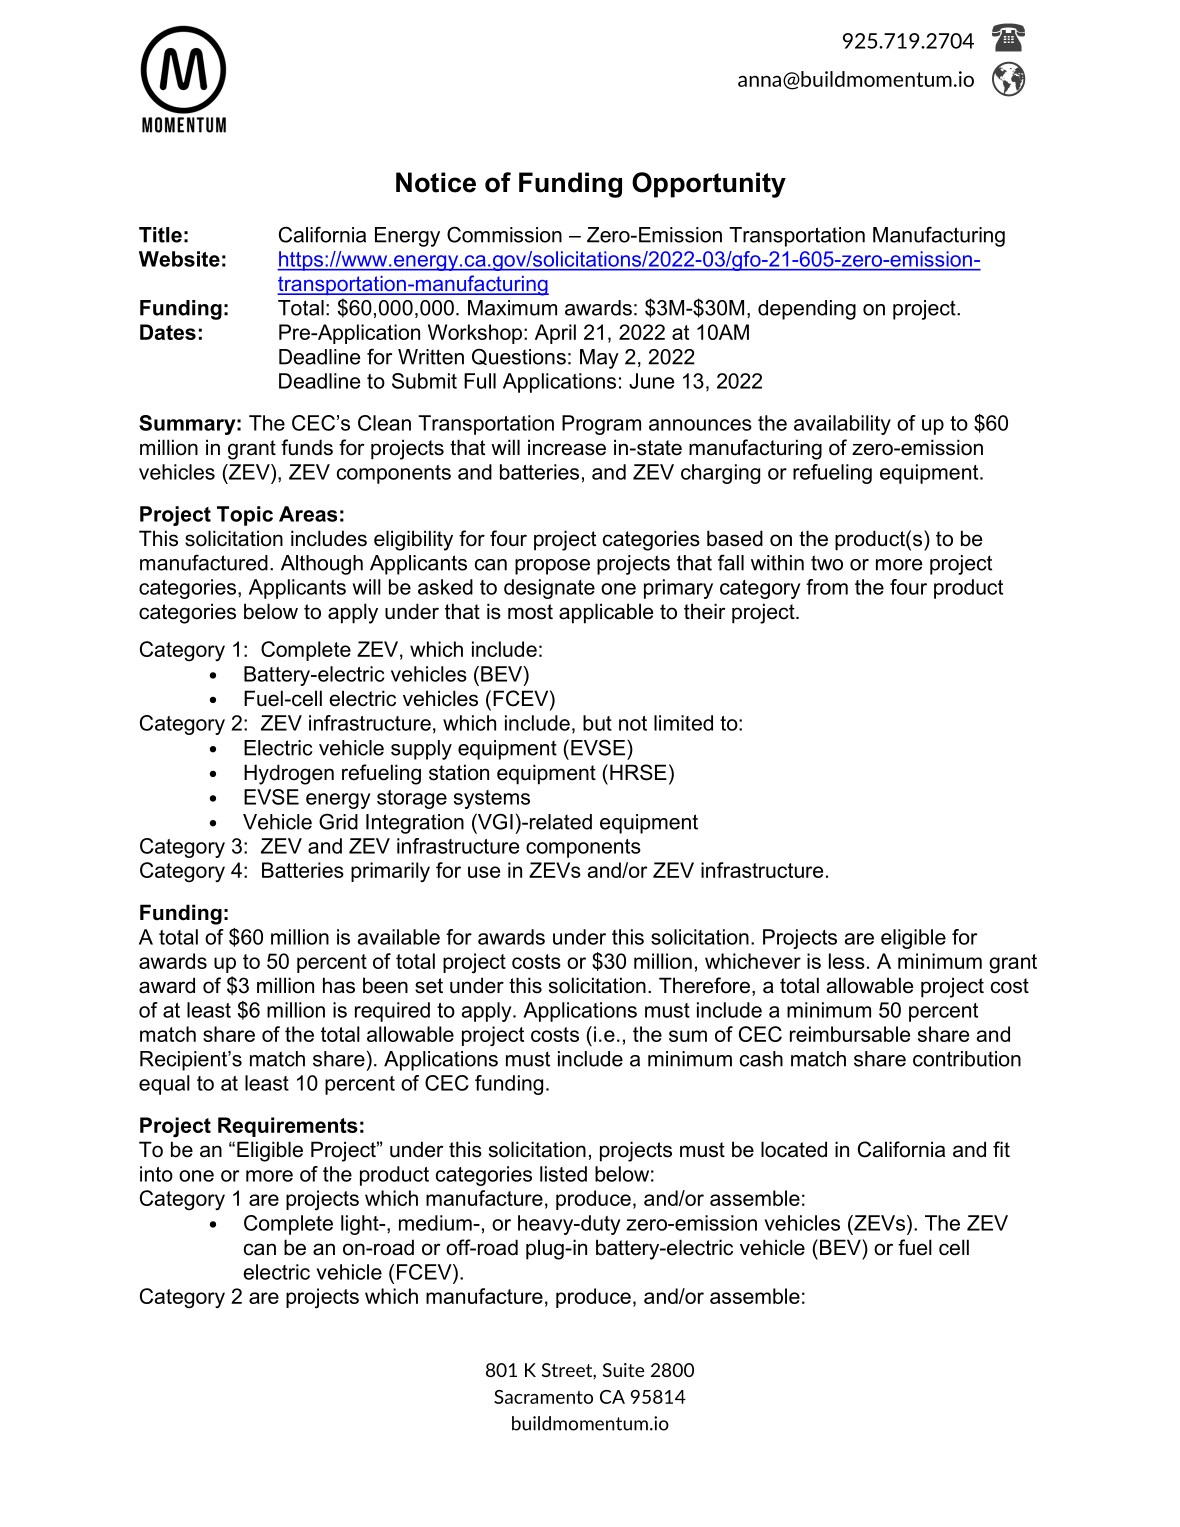  I want to click on systems, so click(492, 799).
